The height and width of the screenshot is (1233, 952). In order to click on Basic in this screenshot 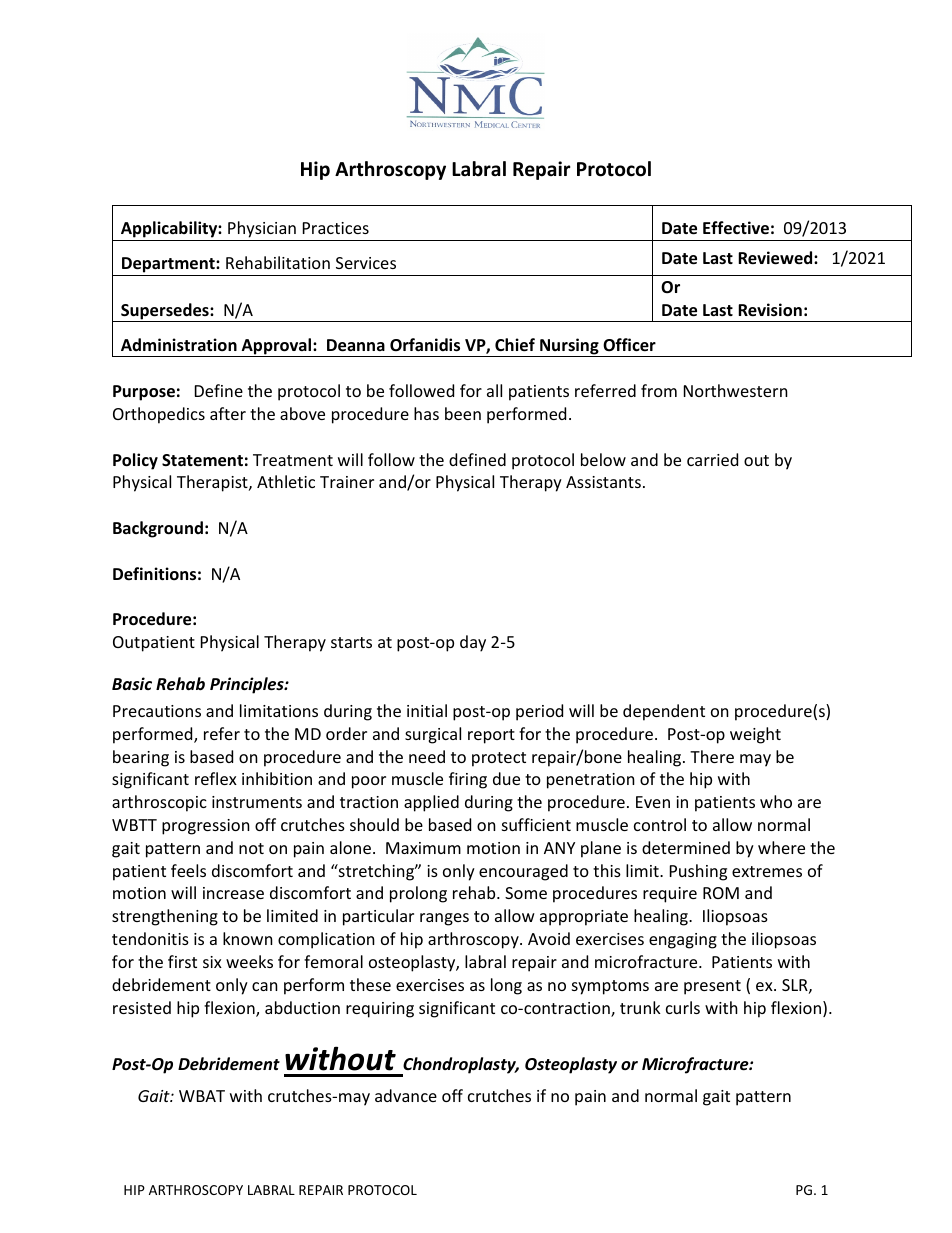, I will do `click(132, 684)`.
